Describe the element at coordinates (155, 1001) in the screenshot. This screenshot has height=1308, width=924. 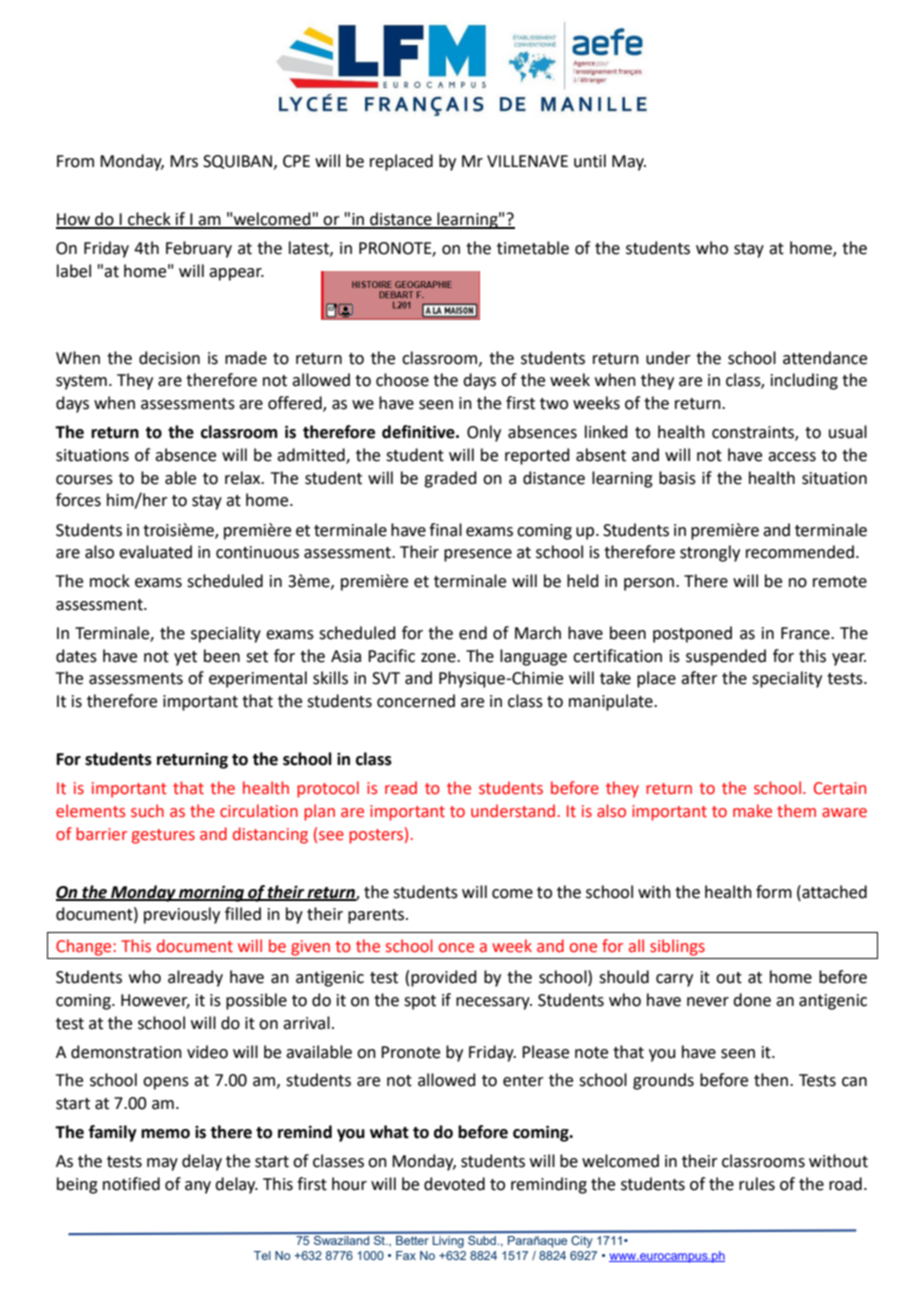
I see `However` at that location.
